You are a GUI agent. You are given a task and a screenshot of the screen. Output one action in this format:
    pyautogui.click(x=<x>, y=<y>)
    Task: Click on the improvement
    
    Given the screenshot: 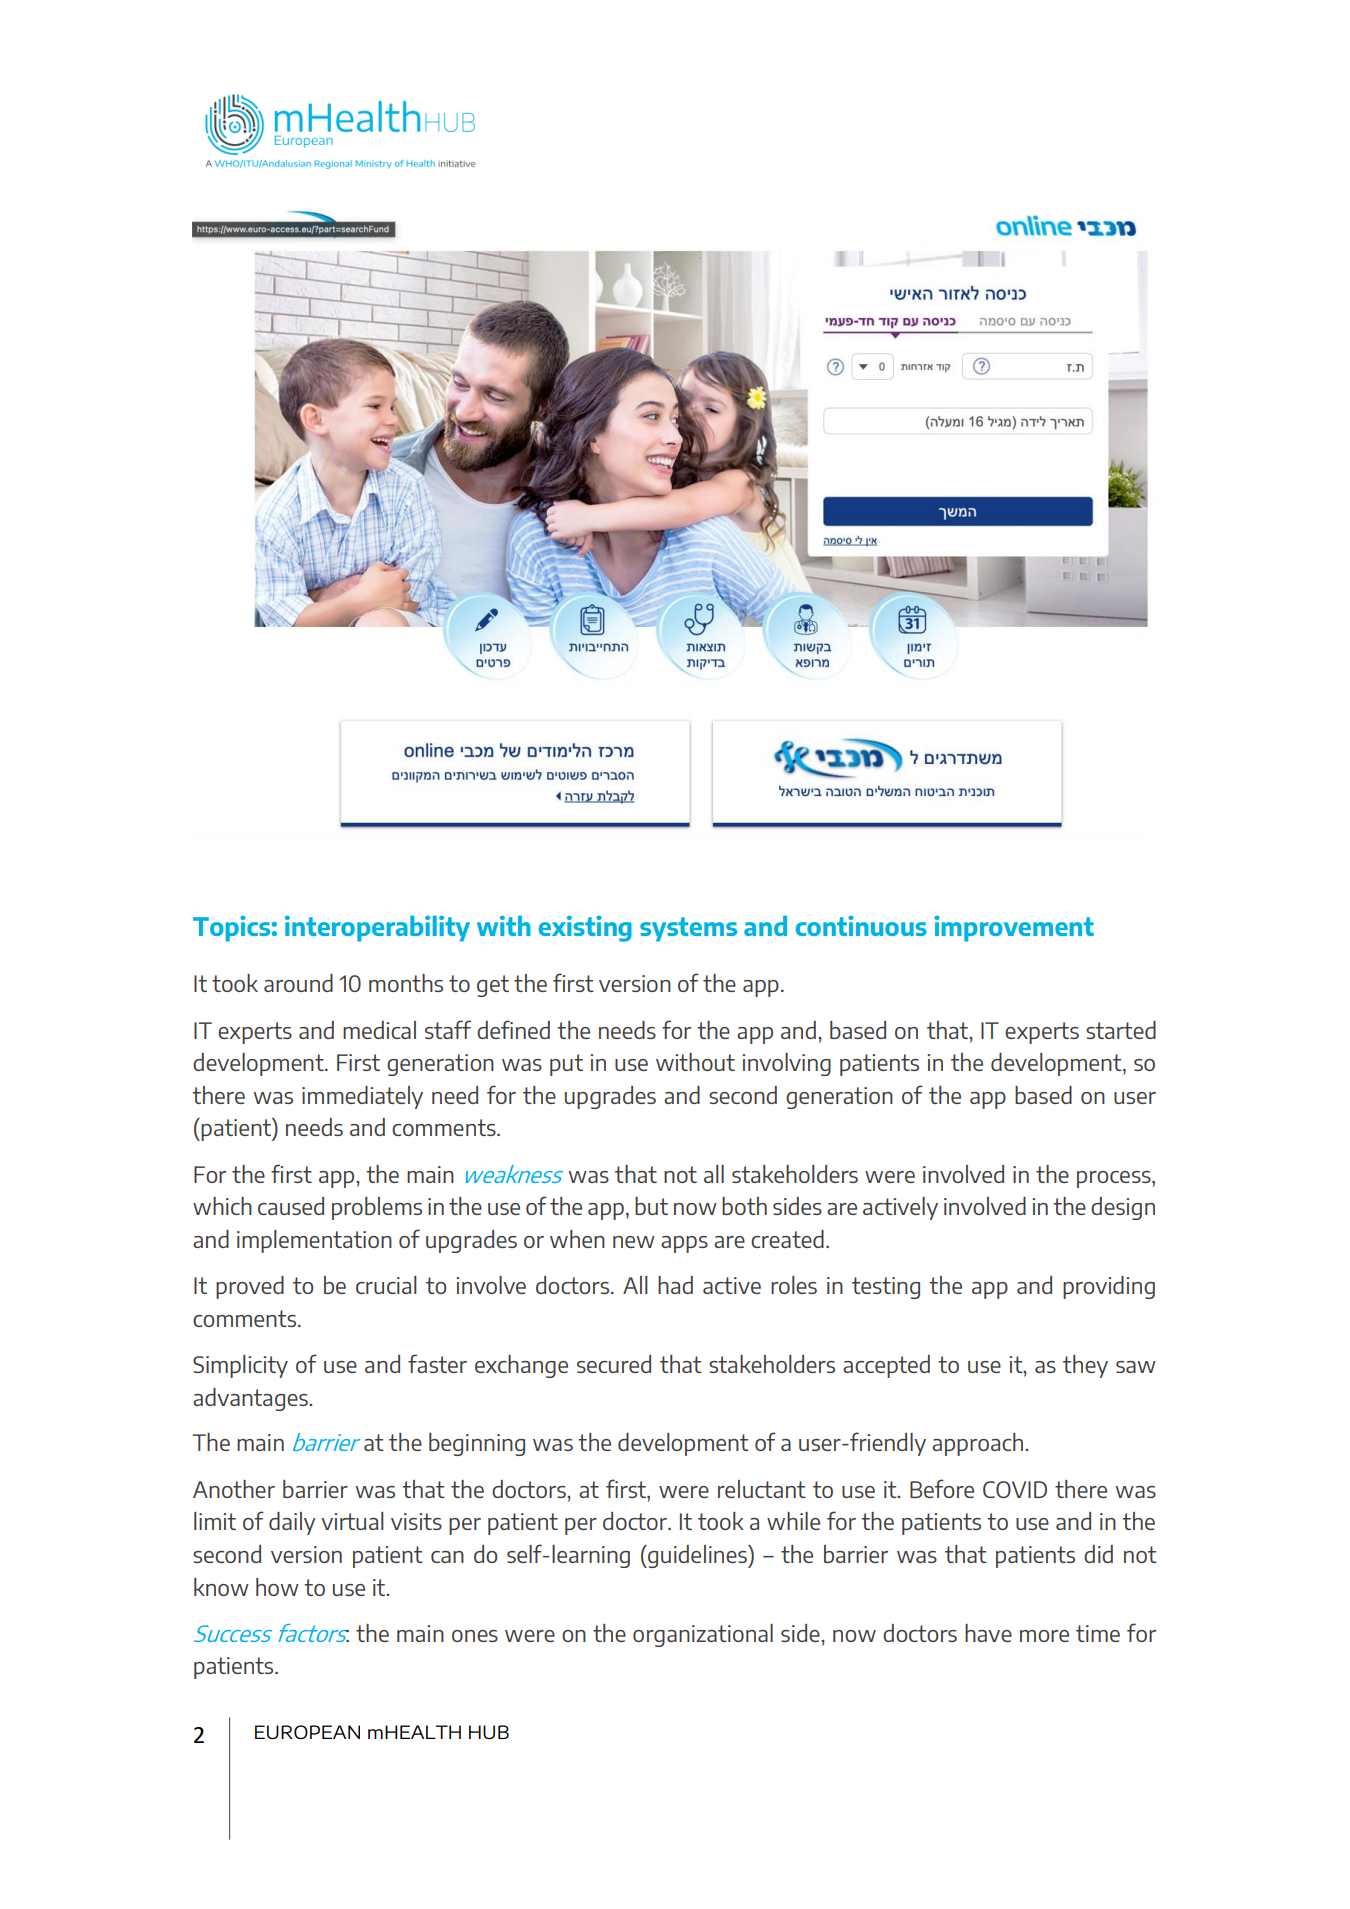 What is the action you would take?
    pyautogui.click(x=1014, y=929)
